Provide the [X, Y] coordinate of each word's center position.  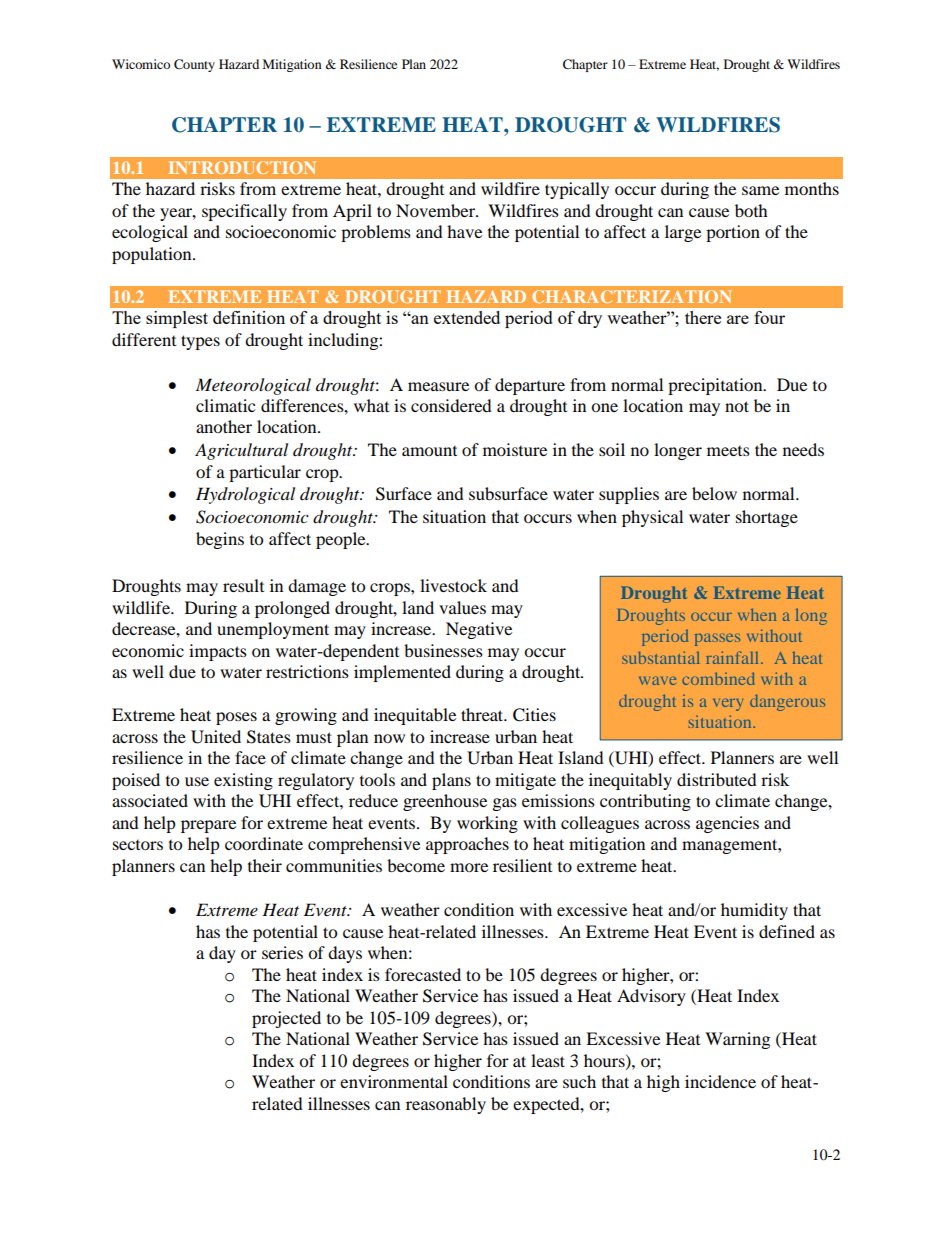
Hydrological [245, 495]
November [436, 210]
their [265, 865]
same [760, 190]
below [714, 493]
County [194, 65]
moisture [515, 449]
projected [286, 1019]
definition [249, 317]
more [469, 867]
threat [483, 714]
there [703, 317]
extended [467, 317]
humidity [754, 911]
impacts [218, 652]
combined [719, 678]
